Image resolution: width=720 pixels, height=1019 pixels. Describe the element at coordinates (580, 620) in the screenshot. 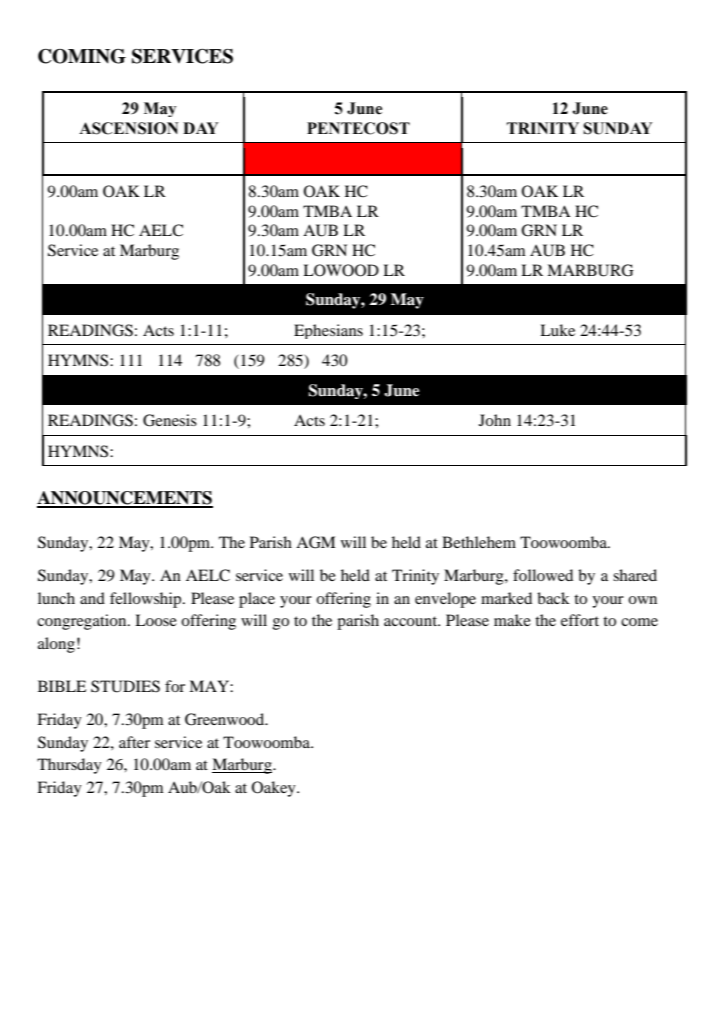

I see `effort` at that location.
